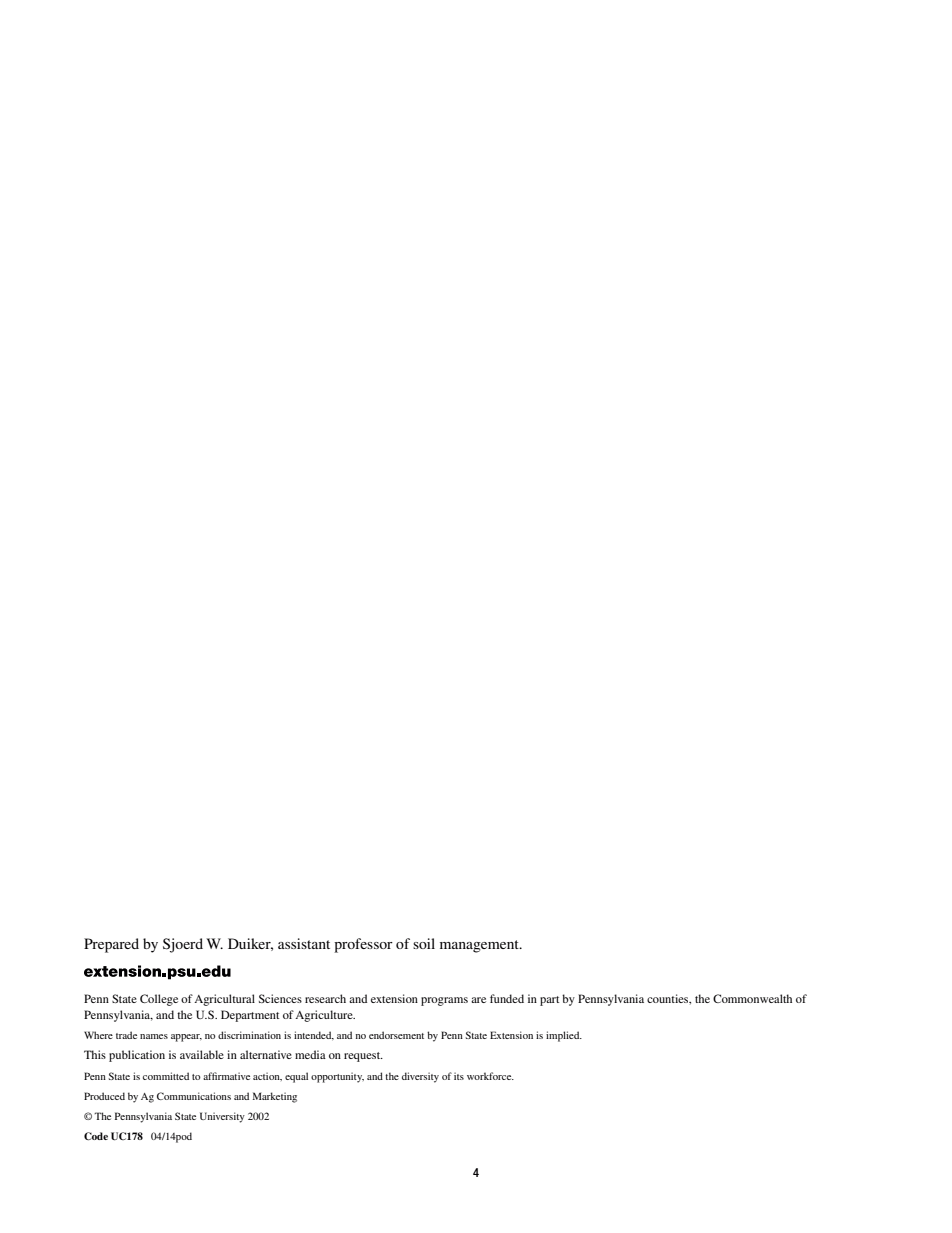  What do you see at coordinates (396, 1035) in the screenshot?
I see `endorsement` at bounding box center [396, 1035].
